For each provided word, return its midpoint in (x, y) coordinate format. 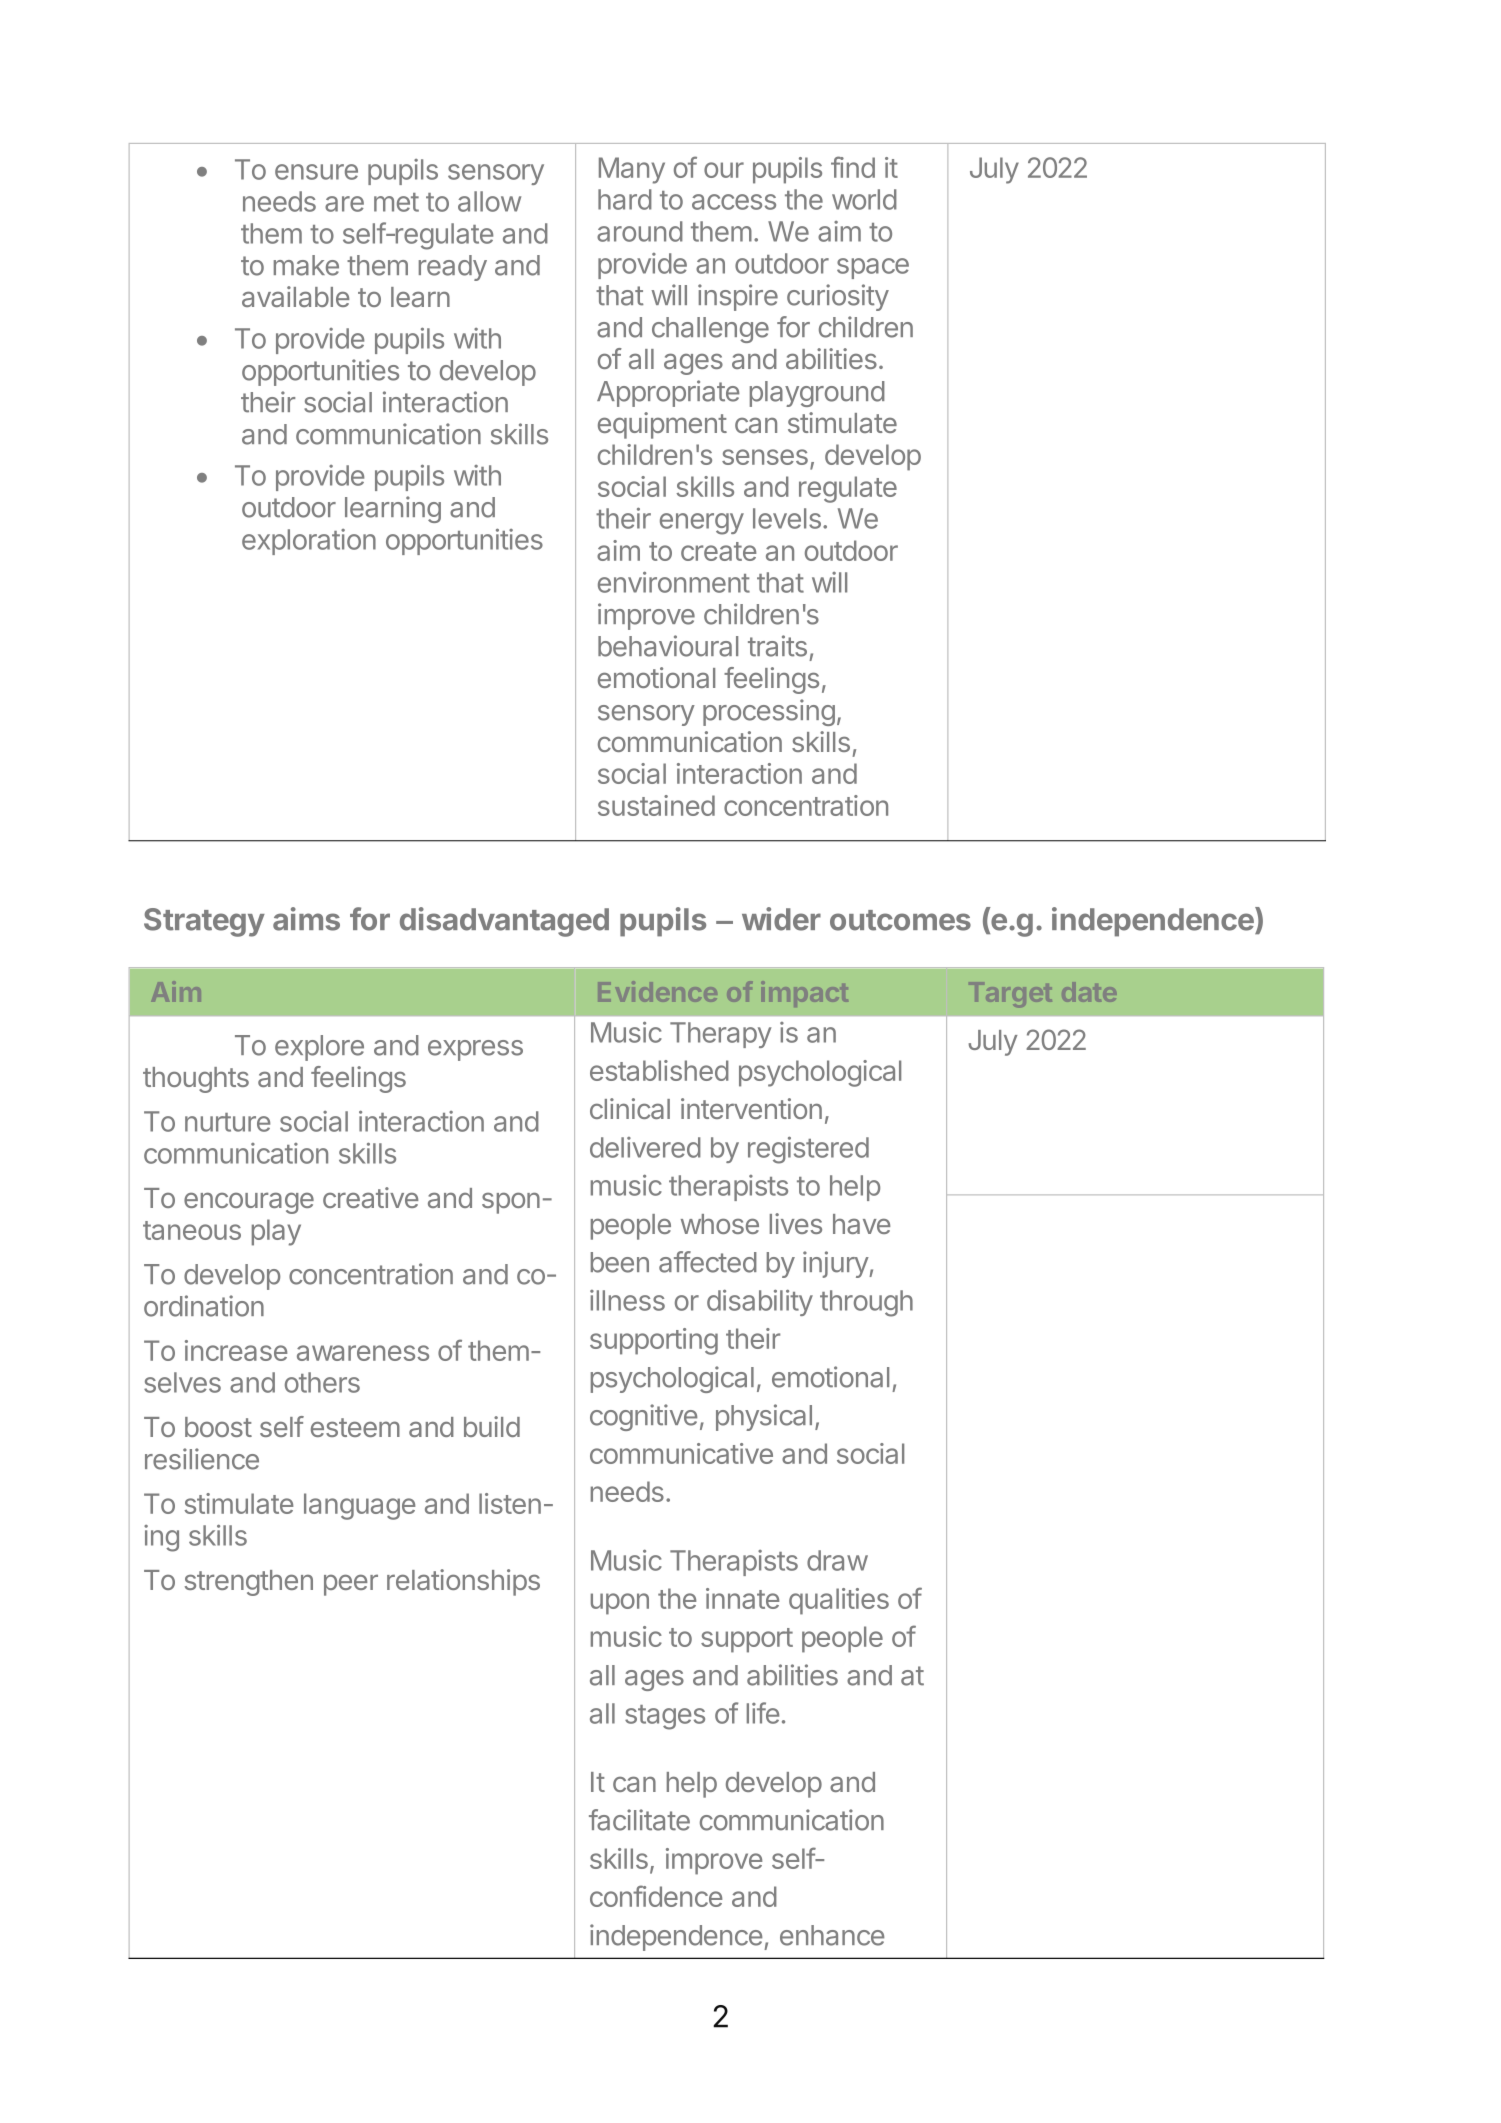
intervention (751, 1108)
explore (319, 1048)
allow (489, 201)
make (306, 265)
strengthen (249, 1583)
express (475, 1050)
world (864, 199)
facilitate (639, 1820)
